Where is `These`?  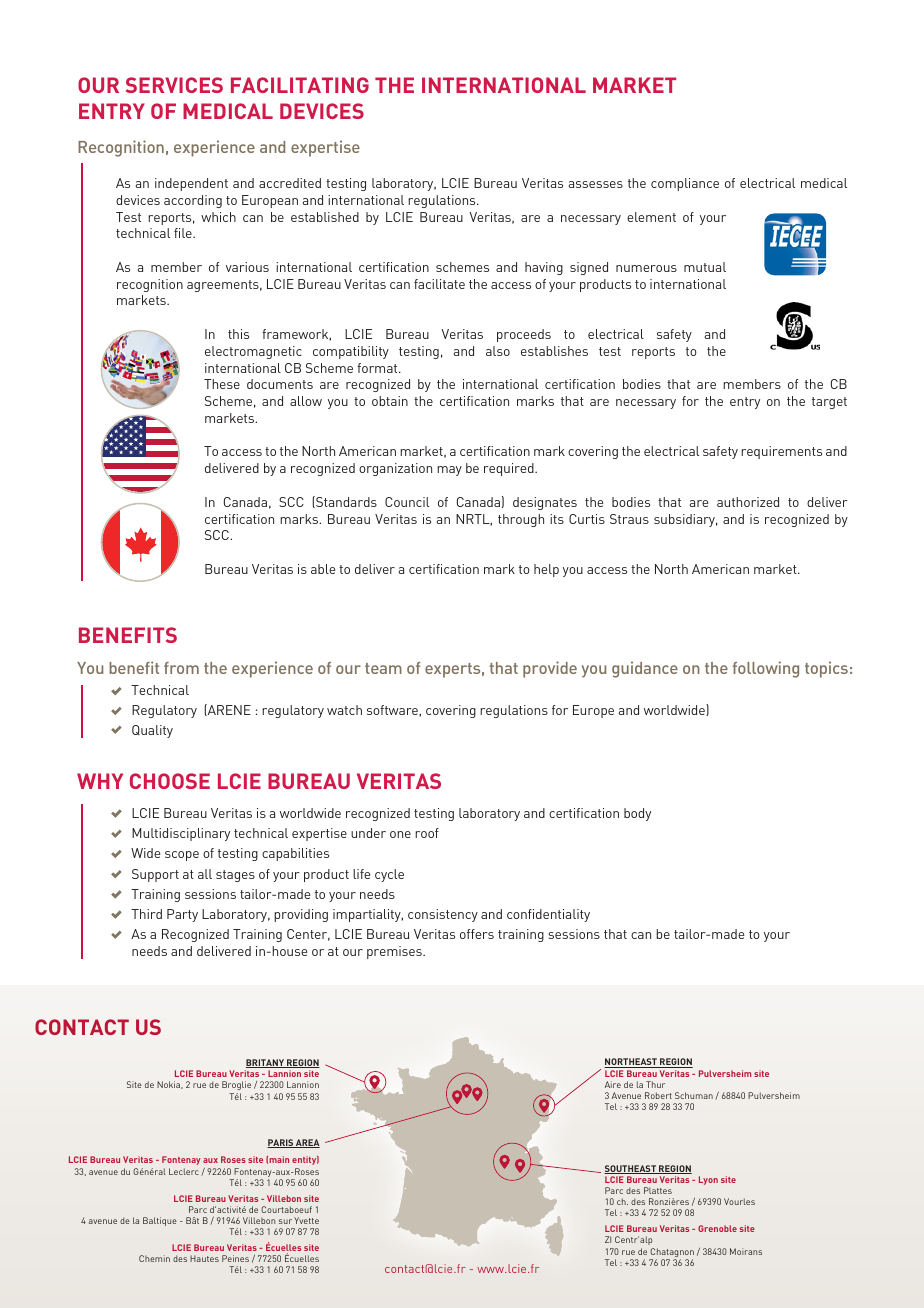
These is located at coordinates (222, 384).
